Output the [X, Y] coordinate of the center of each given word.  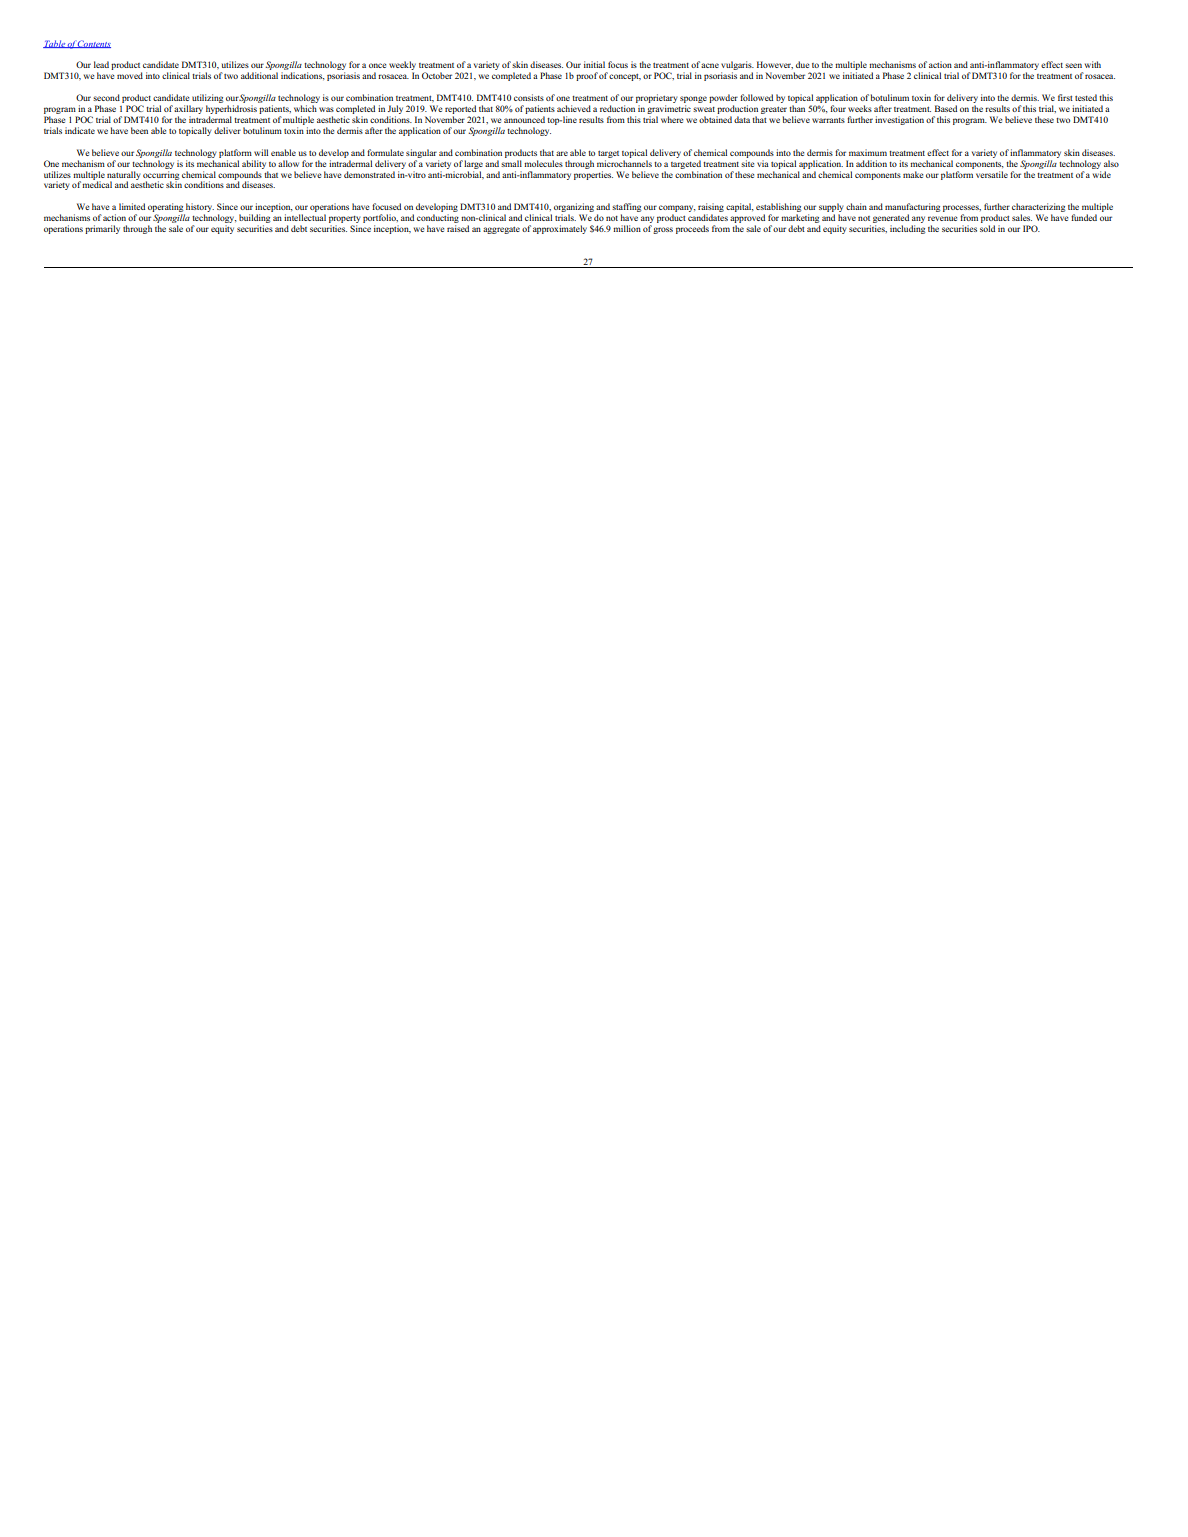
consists [529, 97]
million [627, 228]
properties [593, 174]
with [1093, 64]
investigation [899, 120]
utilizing [206, 100]
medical [97, 183]
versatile [992, 174]
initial [594, 64]
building [254, 220]
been [139, 130]
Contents [94, 44]
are [562, 153]
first [1065, 97]
